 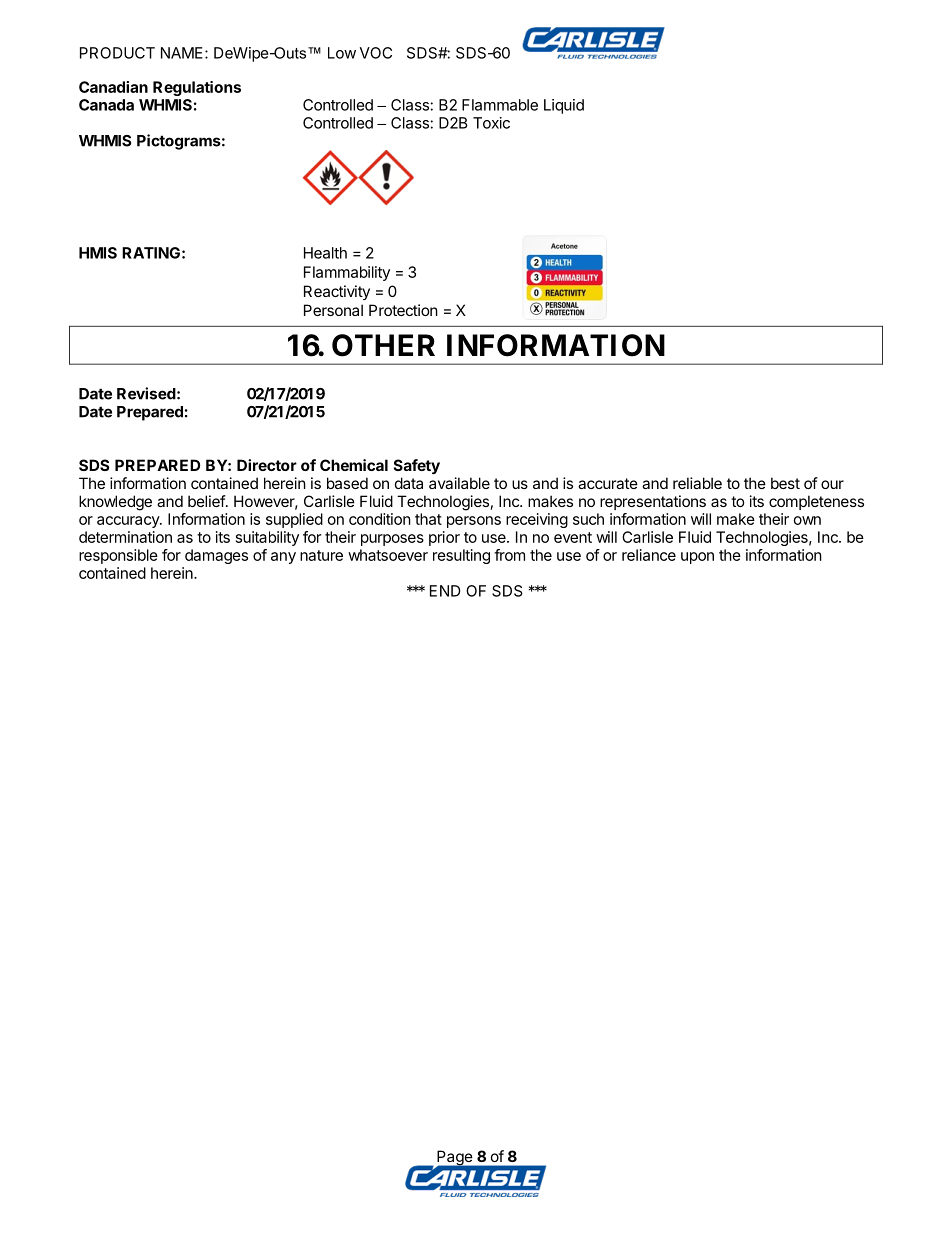 What do you see at coordinates (697, 558) in the image?
I see `upon` at bounding box center [697, 558].
